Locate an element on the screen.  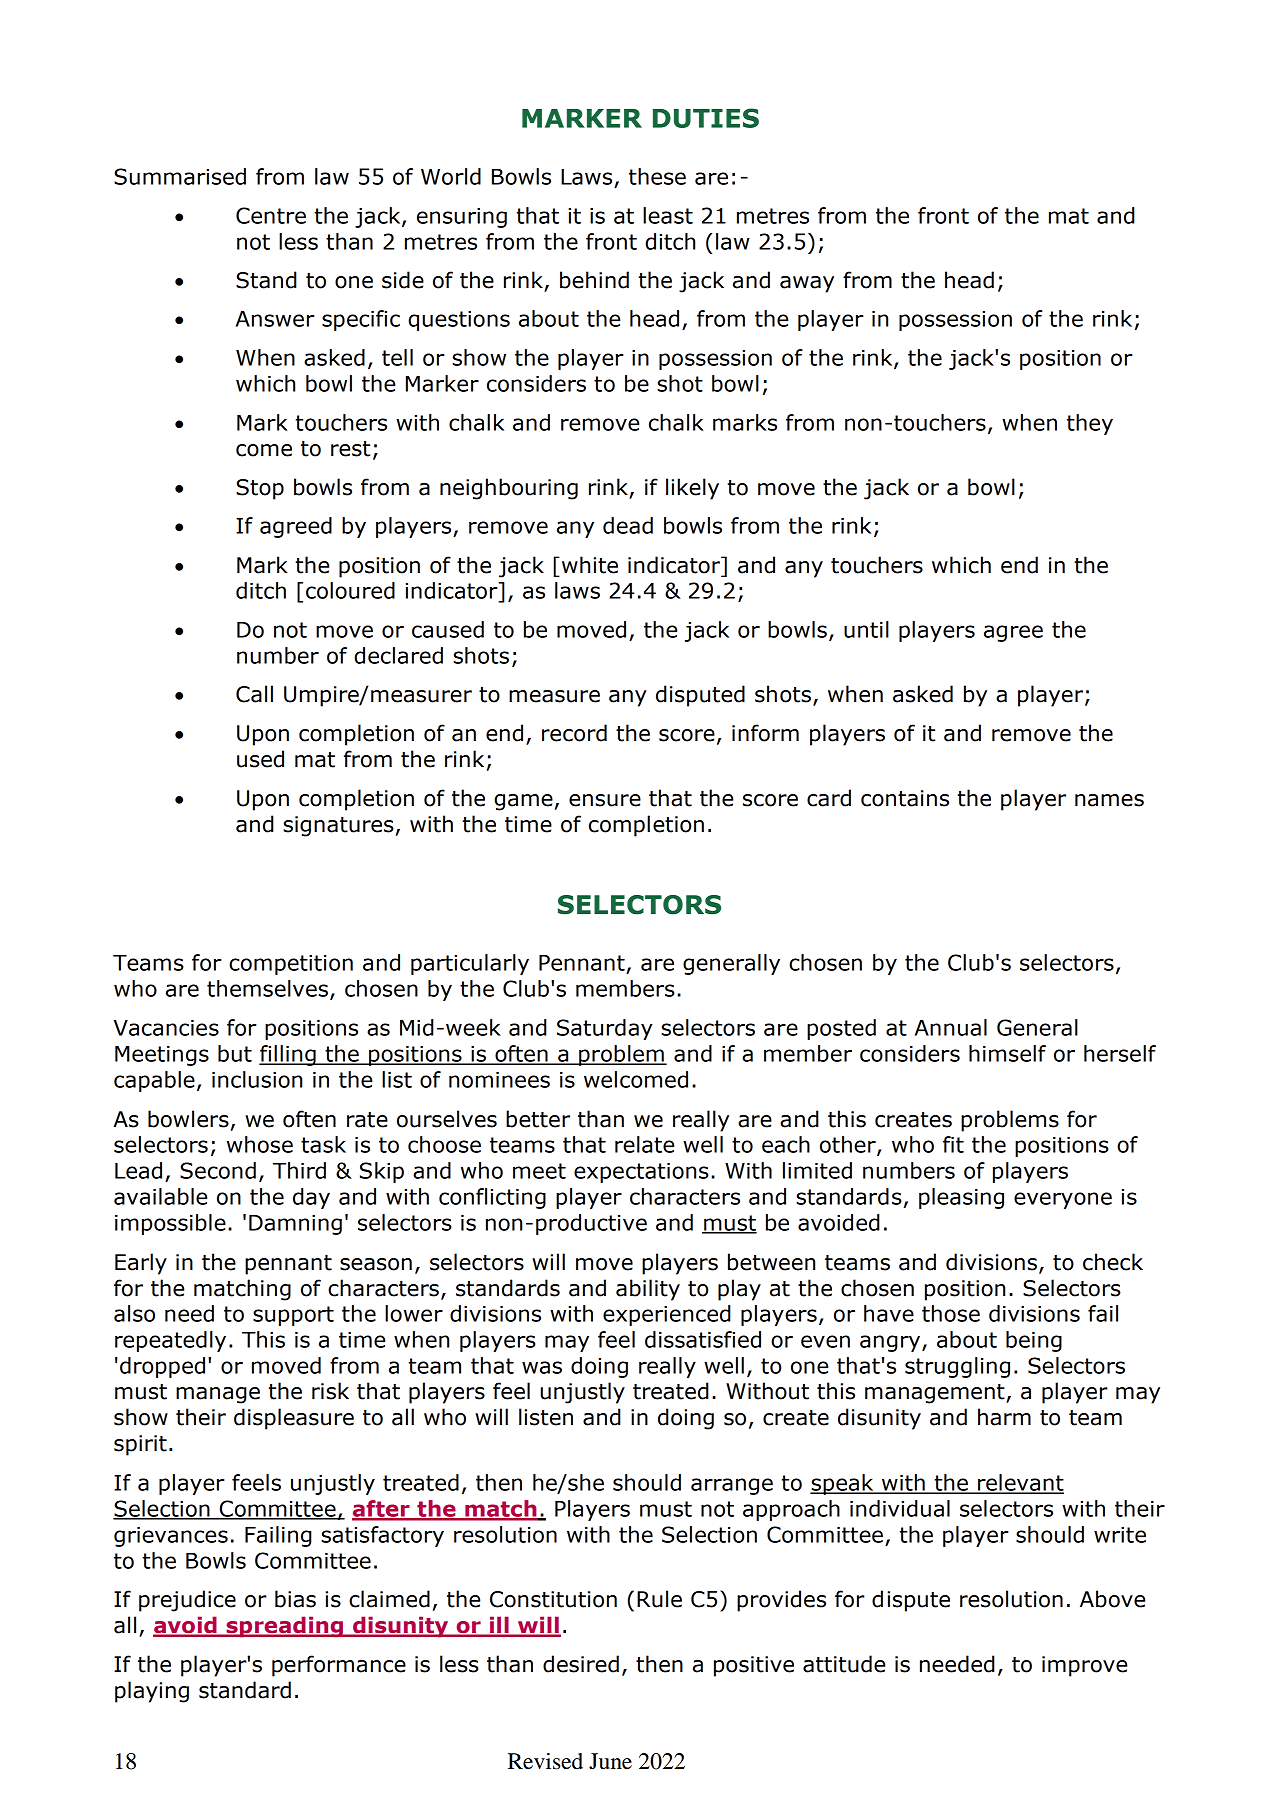
Centre is located at coordinates (271, 215).
